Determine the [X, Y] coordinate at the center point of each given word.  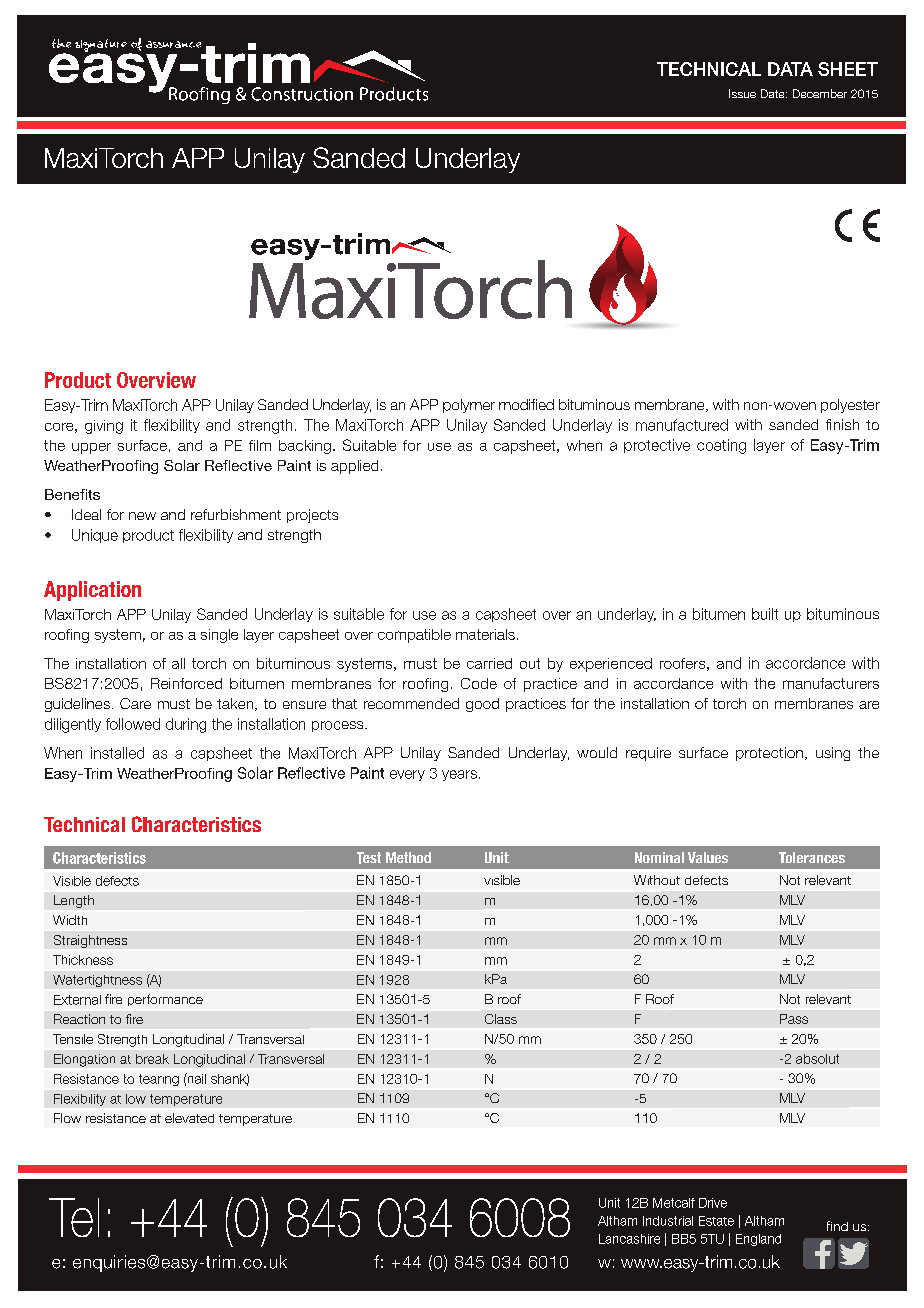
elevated [189, 1118]
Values [708, 857]
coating [721, 446]
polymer [469, 406]
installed [117, 753]
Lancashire [629, 1239]
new [142, 516]
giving [104, 427]
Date [774, 93]
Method [408, 857]
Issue [742, 93]
